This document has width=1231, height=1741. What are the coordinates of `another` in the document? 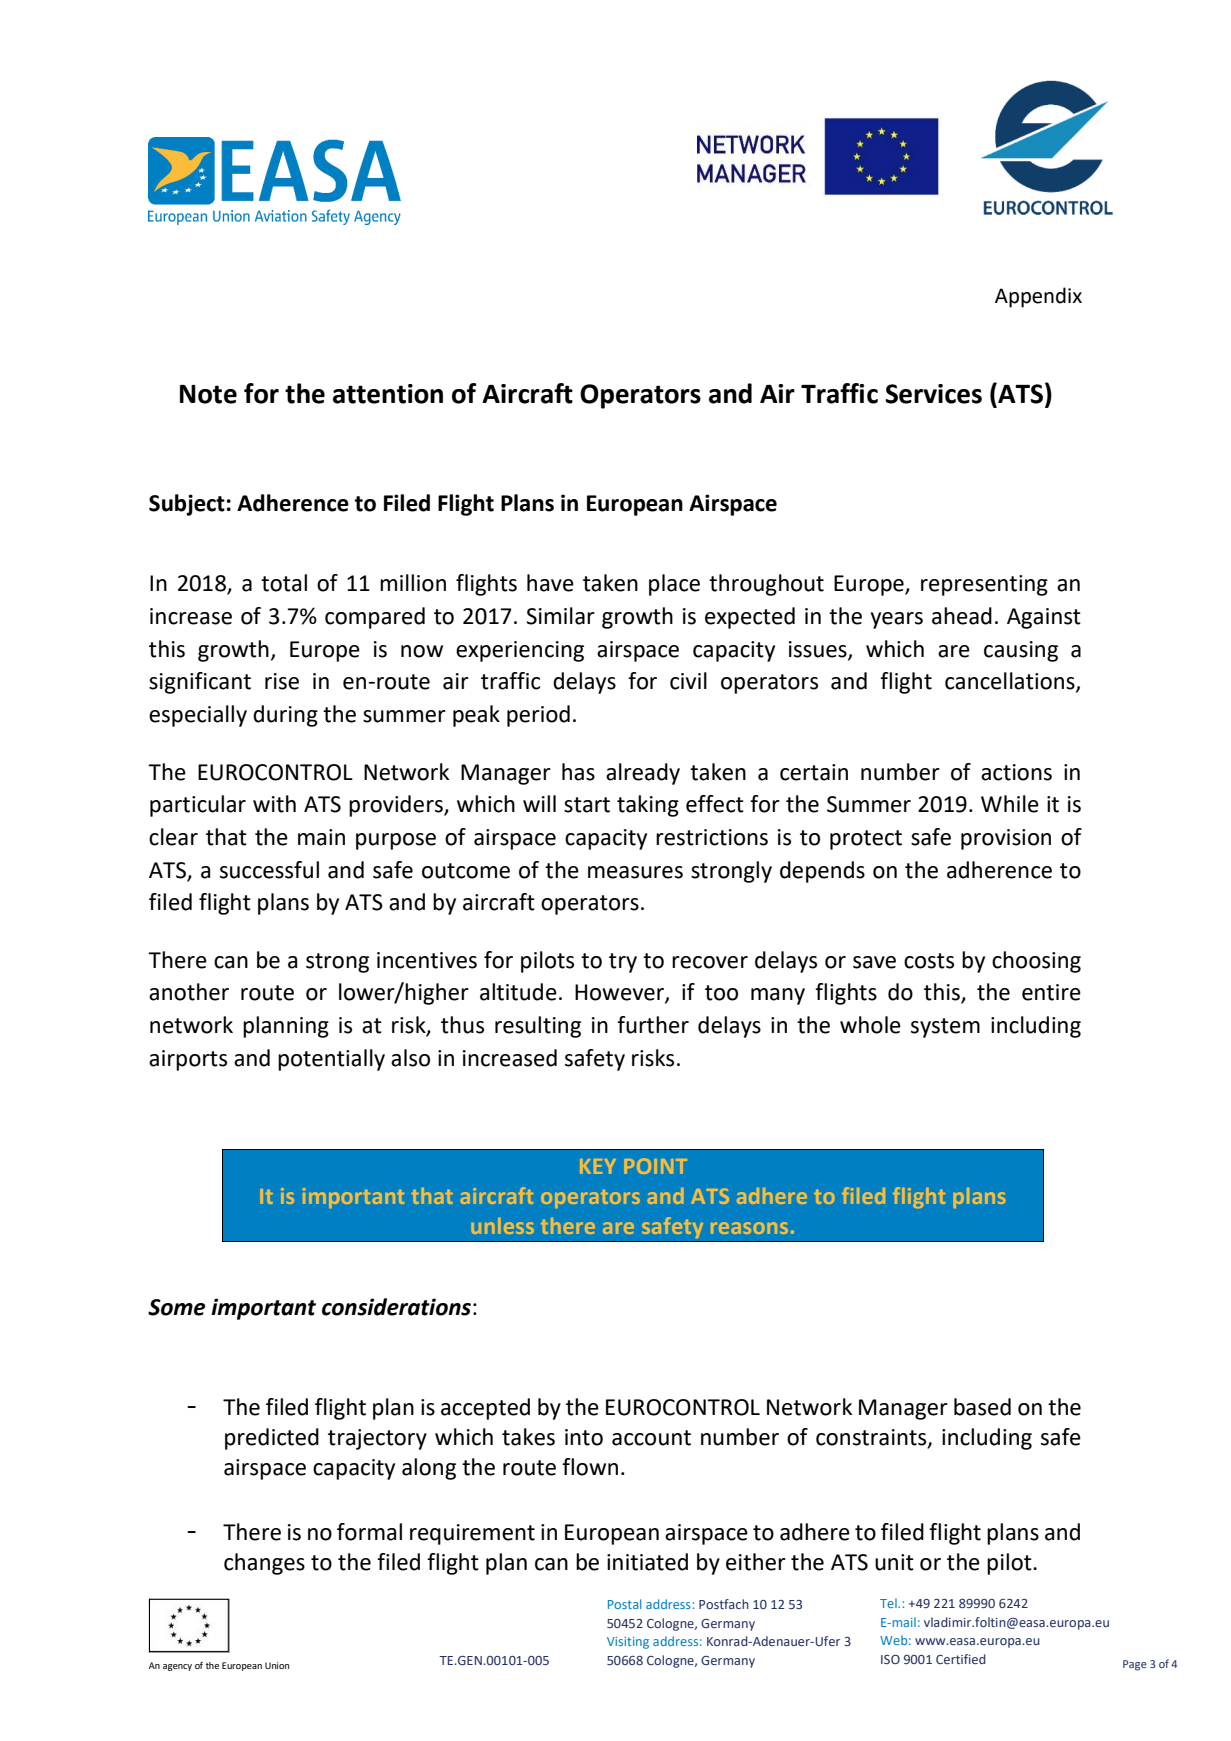 It's located at (189, 992).
